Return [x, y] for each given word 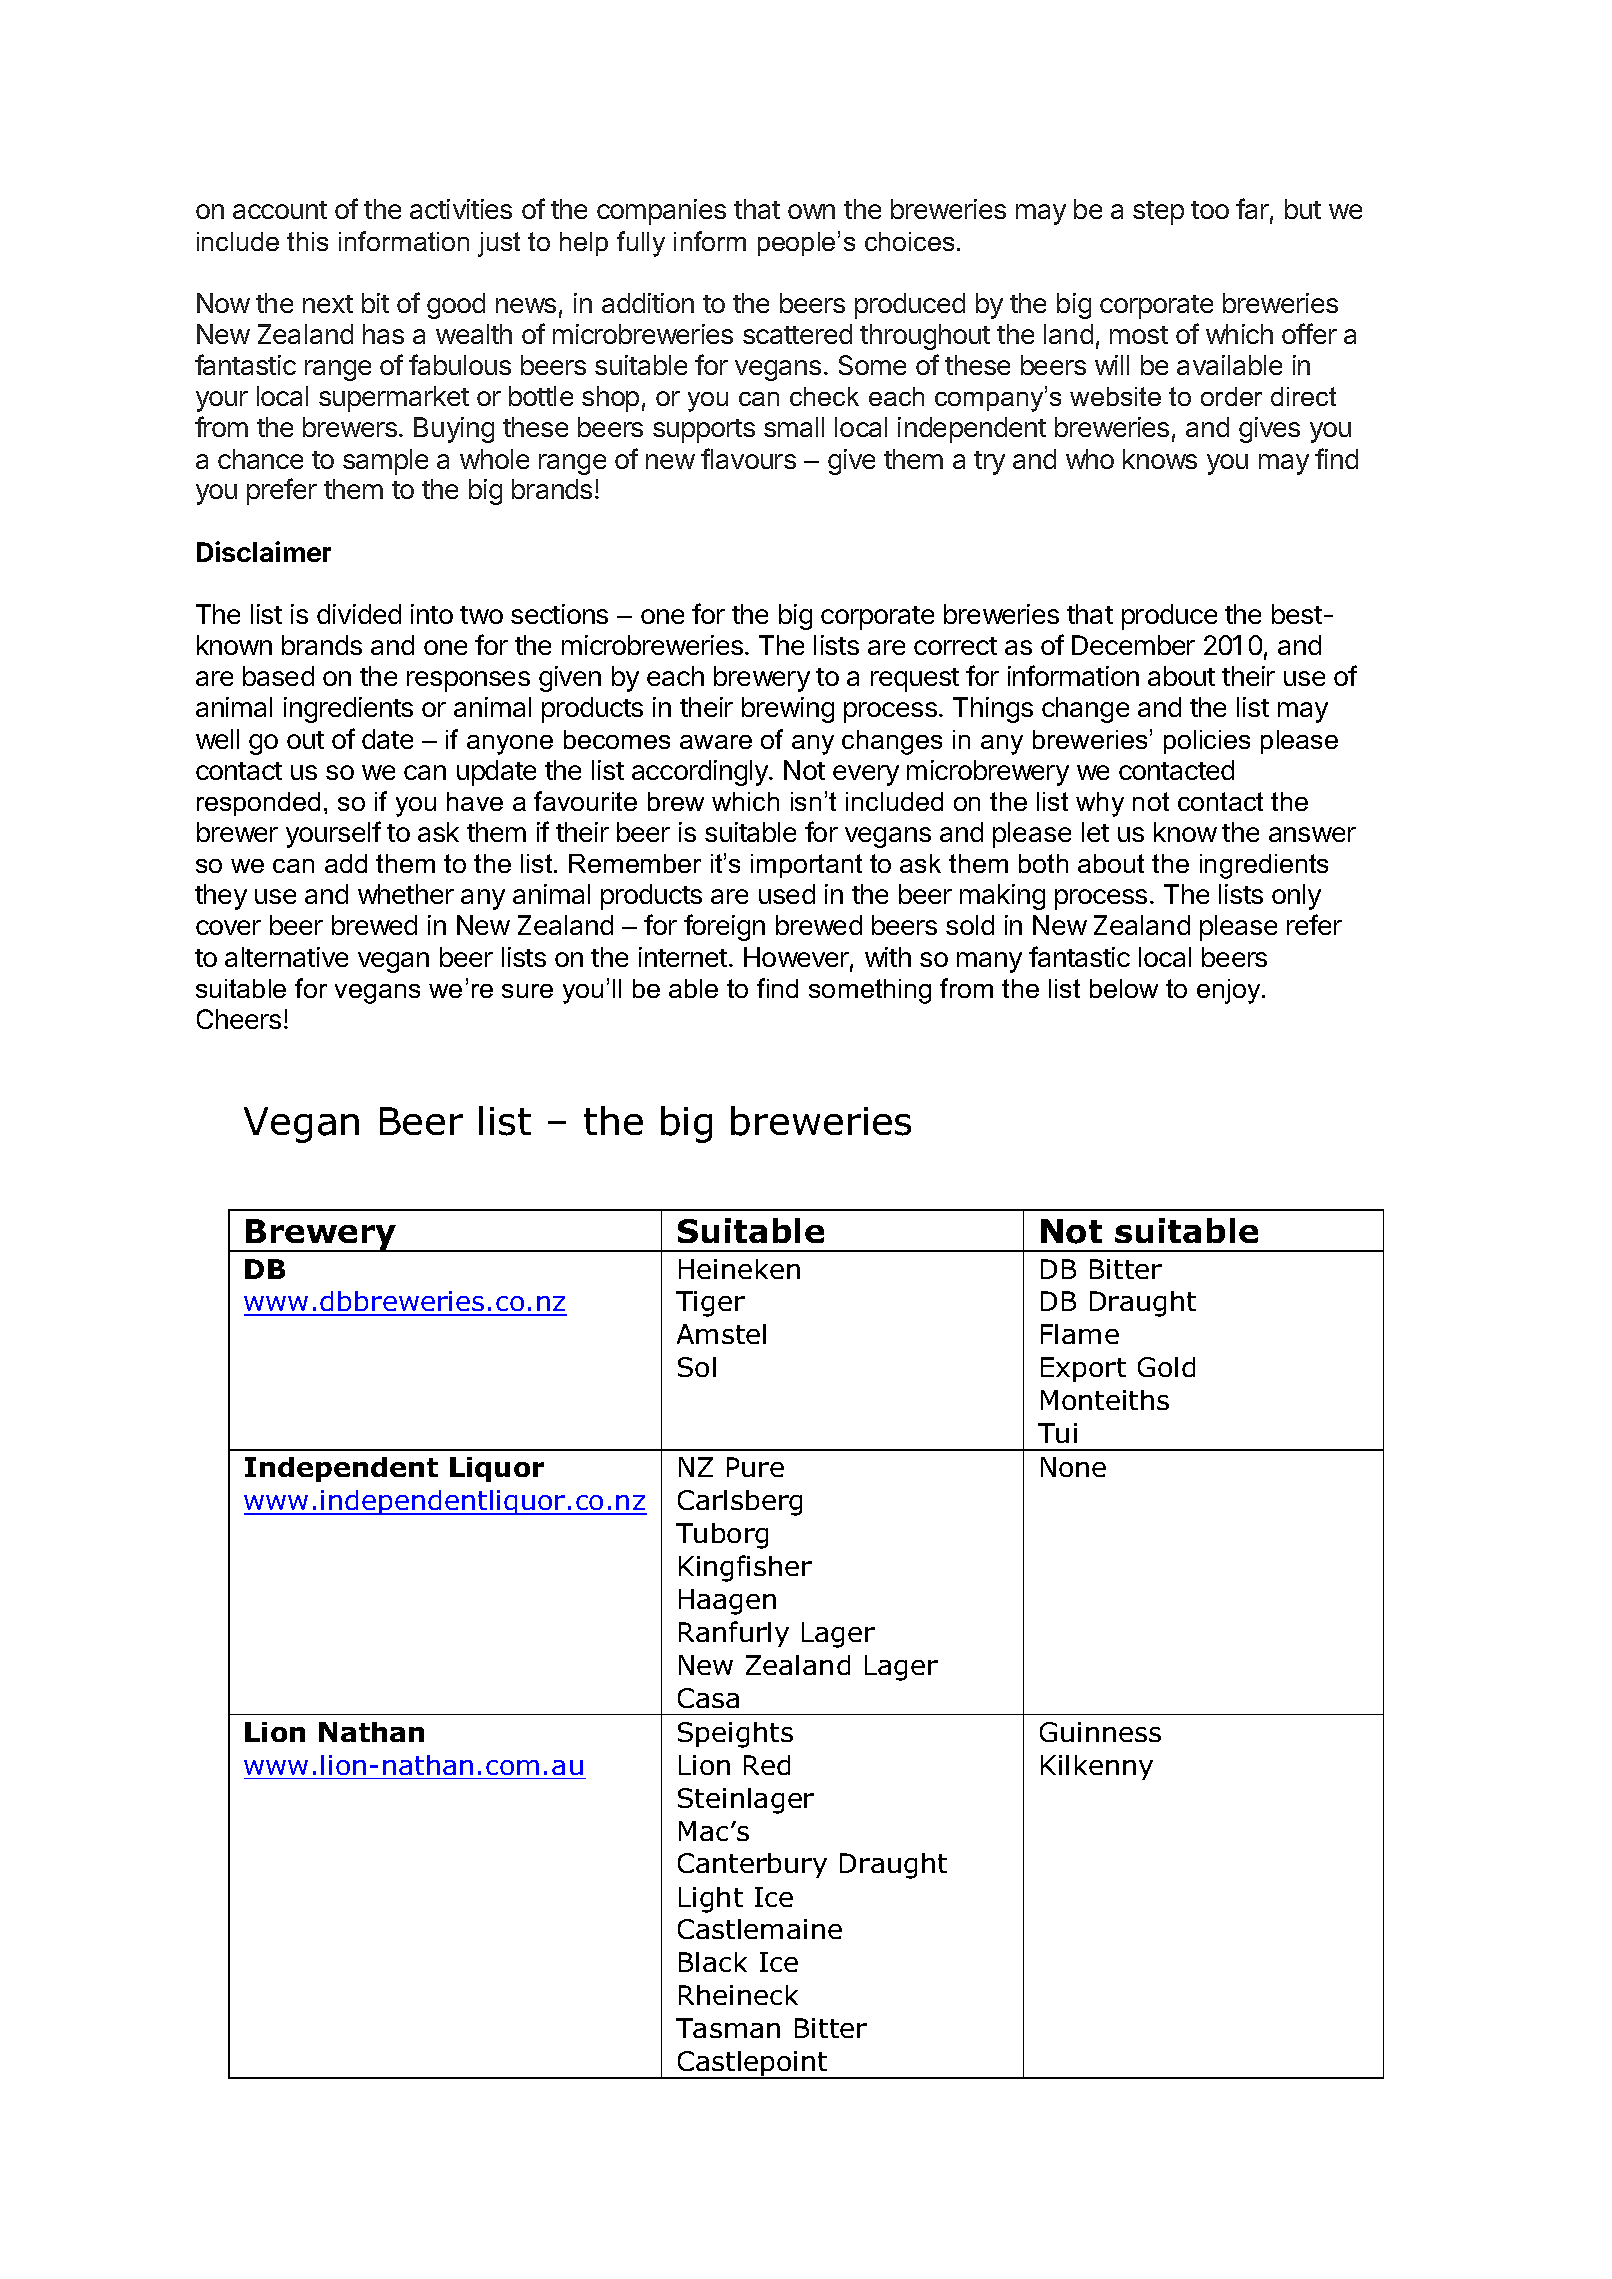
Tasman [728, 2028]
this [307, 241]
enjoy [1230, 991]
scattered [797, 334]
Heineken [739, 1269]
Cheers [239, 1019]
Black [713, 1962]
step [1158, 213]
